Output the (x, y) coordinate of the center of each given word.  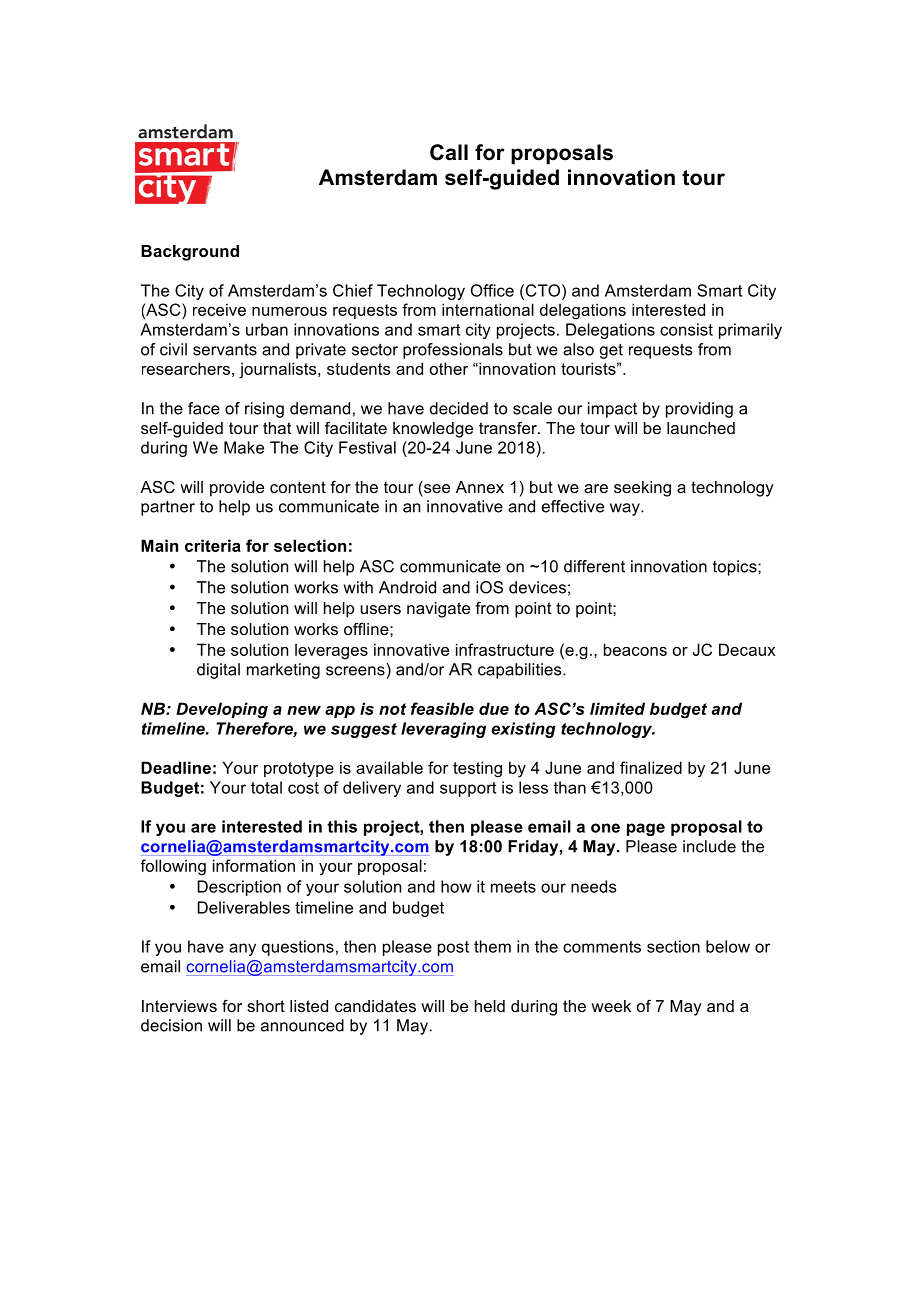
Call (449, 152)
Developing (222, 710)
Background (190, 253)
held (490, 1006)
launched (701, 428)
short (266, 1006)
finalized (651, 767)
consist (686, 329)
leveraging (443, 730)
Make (244, 447)
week (611, 1006)
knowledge (433, 430)
